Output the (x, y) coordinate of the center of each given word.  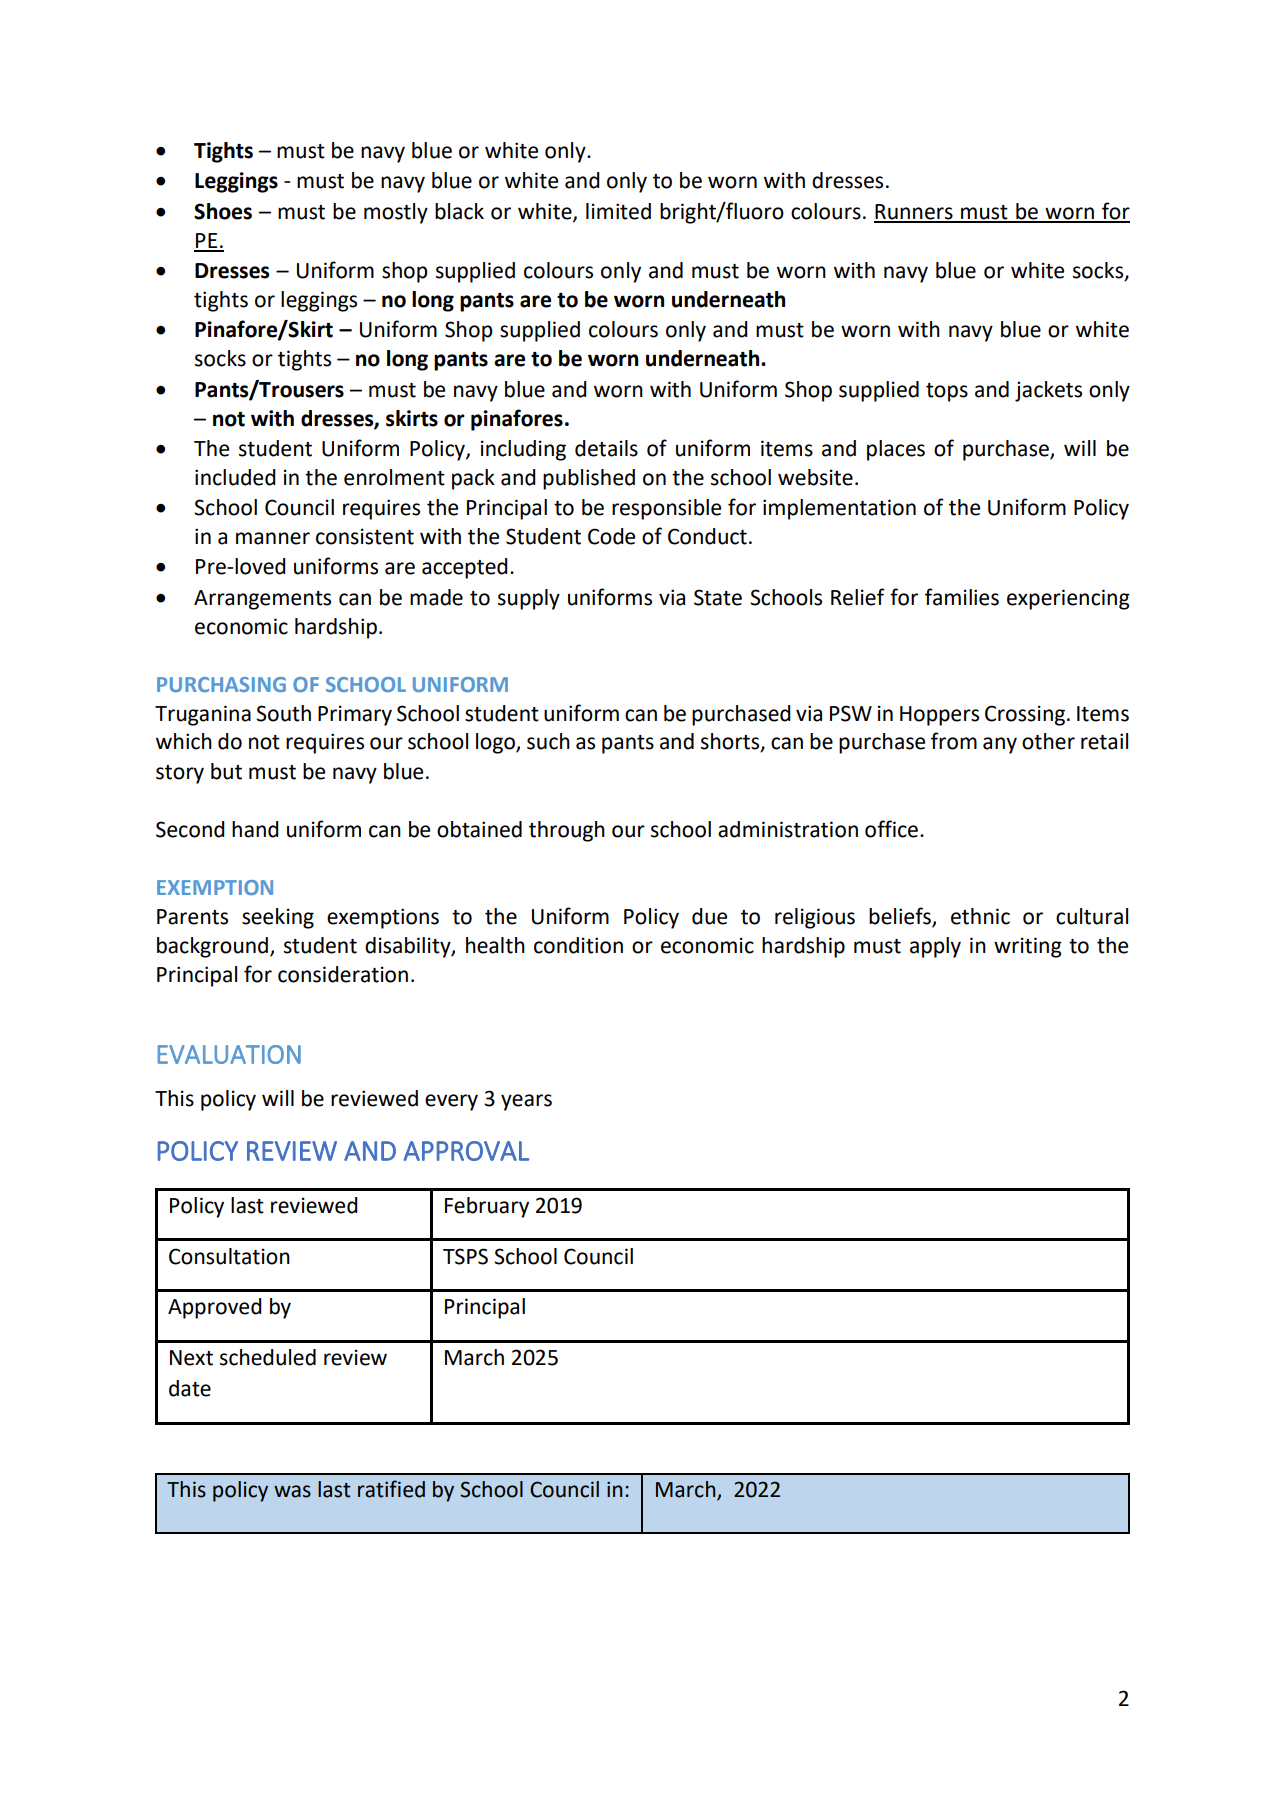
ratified (391, 1489)
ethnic (980, 916)
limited (618, 211)
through (567, 831)
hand (255, 829)
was (292, 1491)
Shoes (223, 211)
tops (947, 392)
